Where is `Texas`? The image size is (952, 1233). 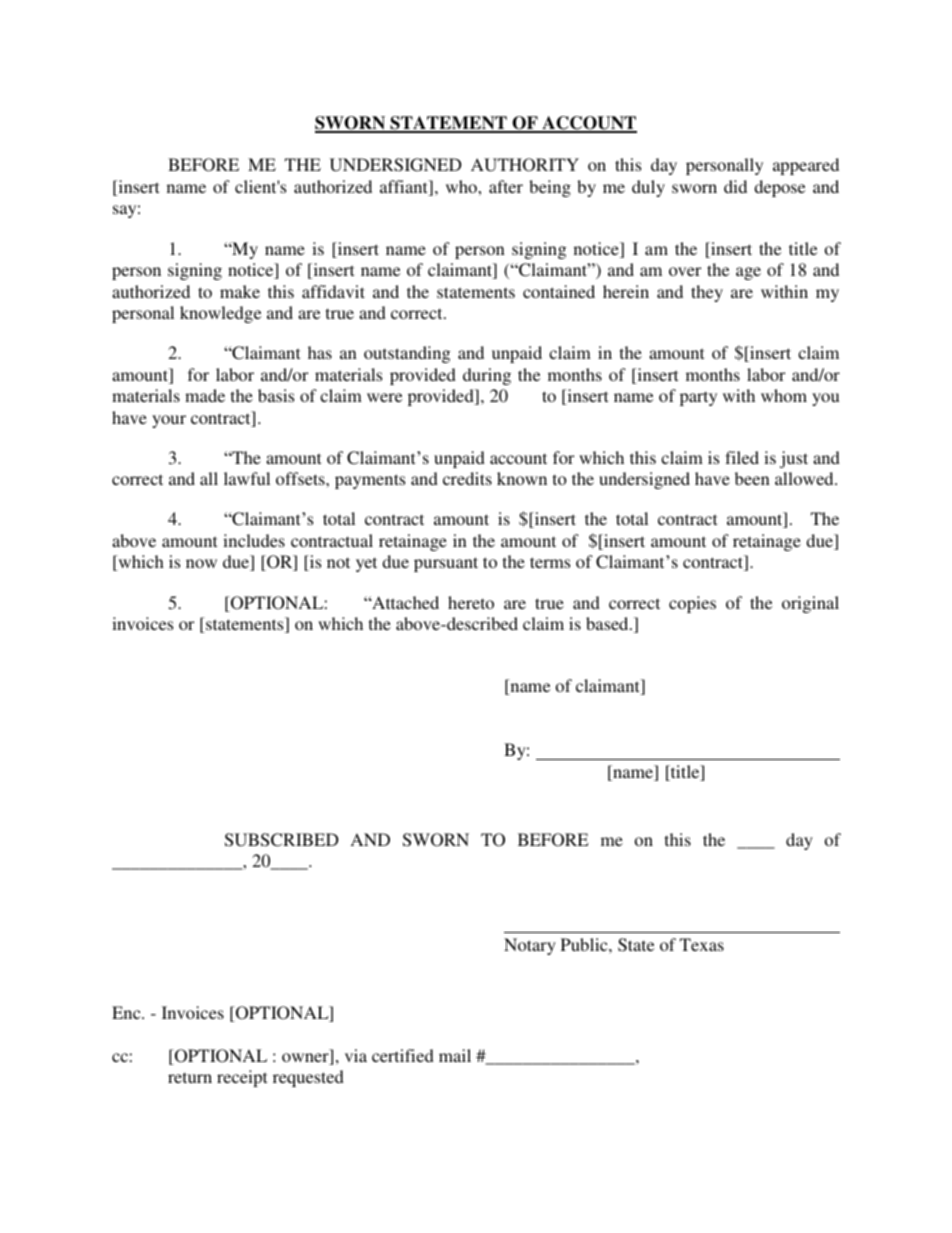
Texas is located at coordinates (702, 944).
